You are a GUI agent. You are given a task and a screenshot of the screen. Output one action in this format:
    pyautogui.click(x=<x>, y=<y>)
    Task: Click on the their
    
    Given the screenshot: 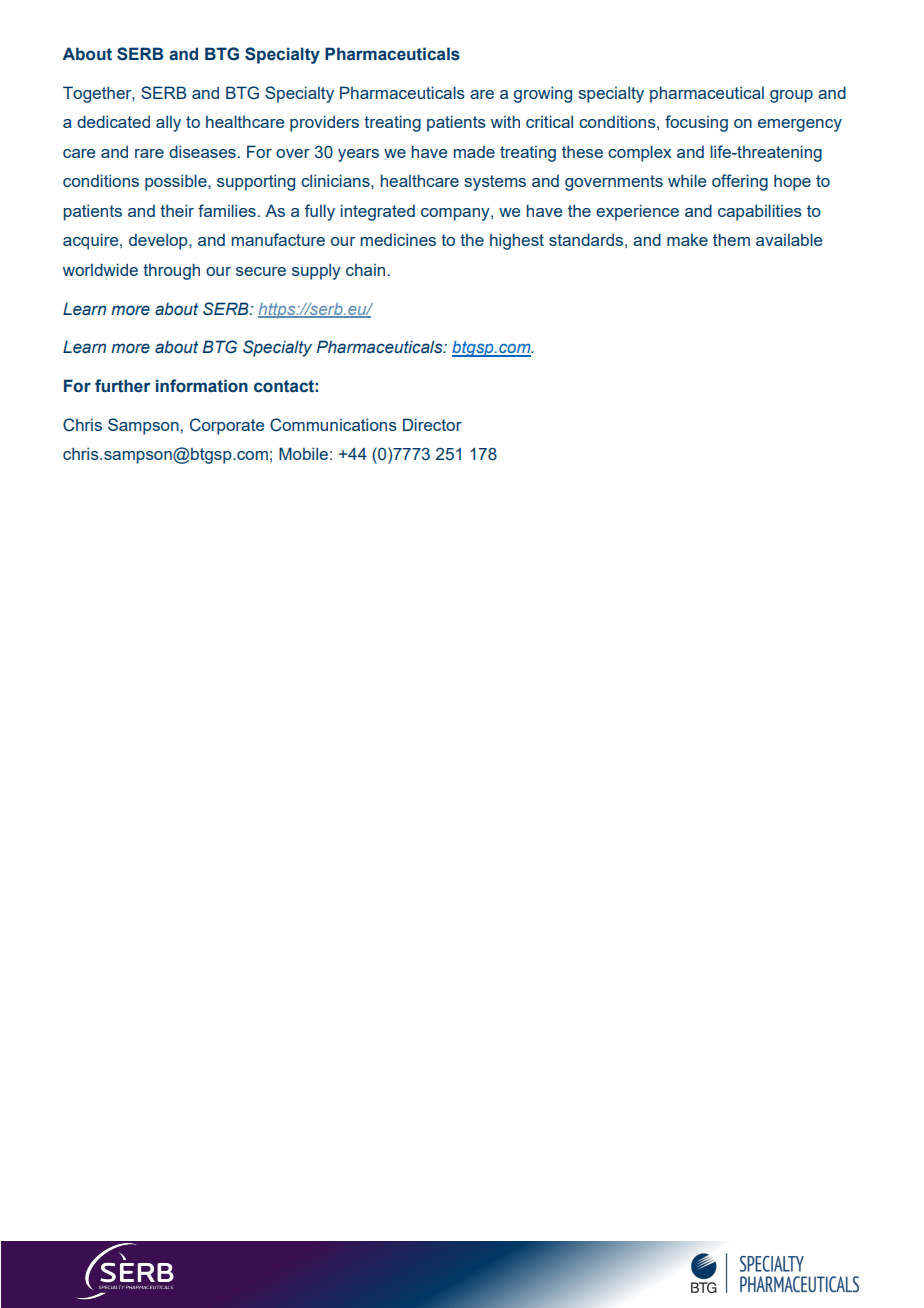 What is the action you would take?
    pyautogui.click(x=177, y=210)
